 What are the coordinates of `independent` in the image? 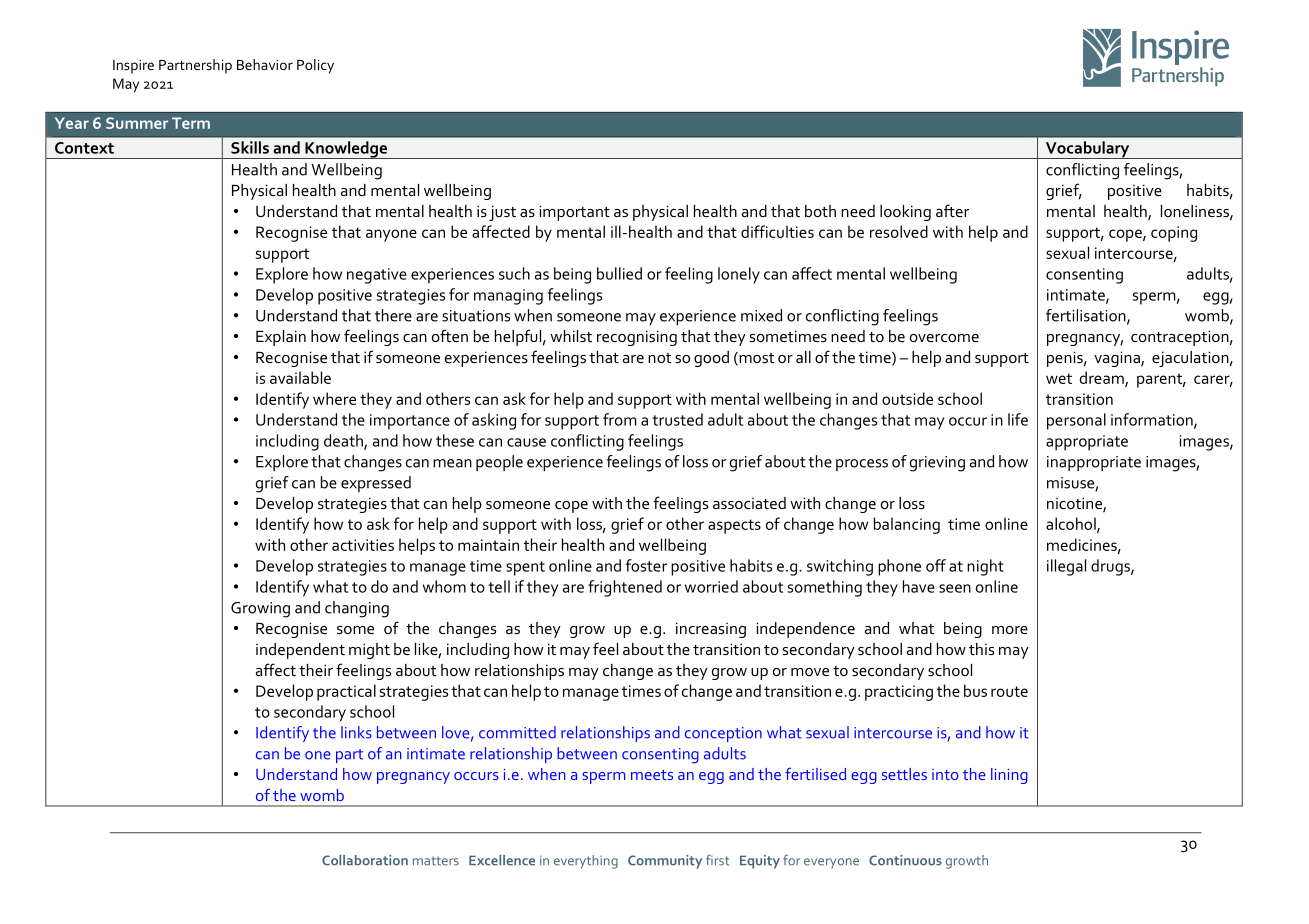 It's located at (300, 651).
